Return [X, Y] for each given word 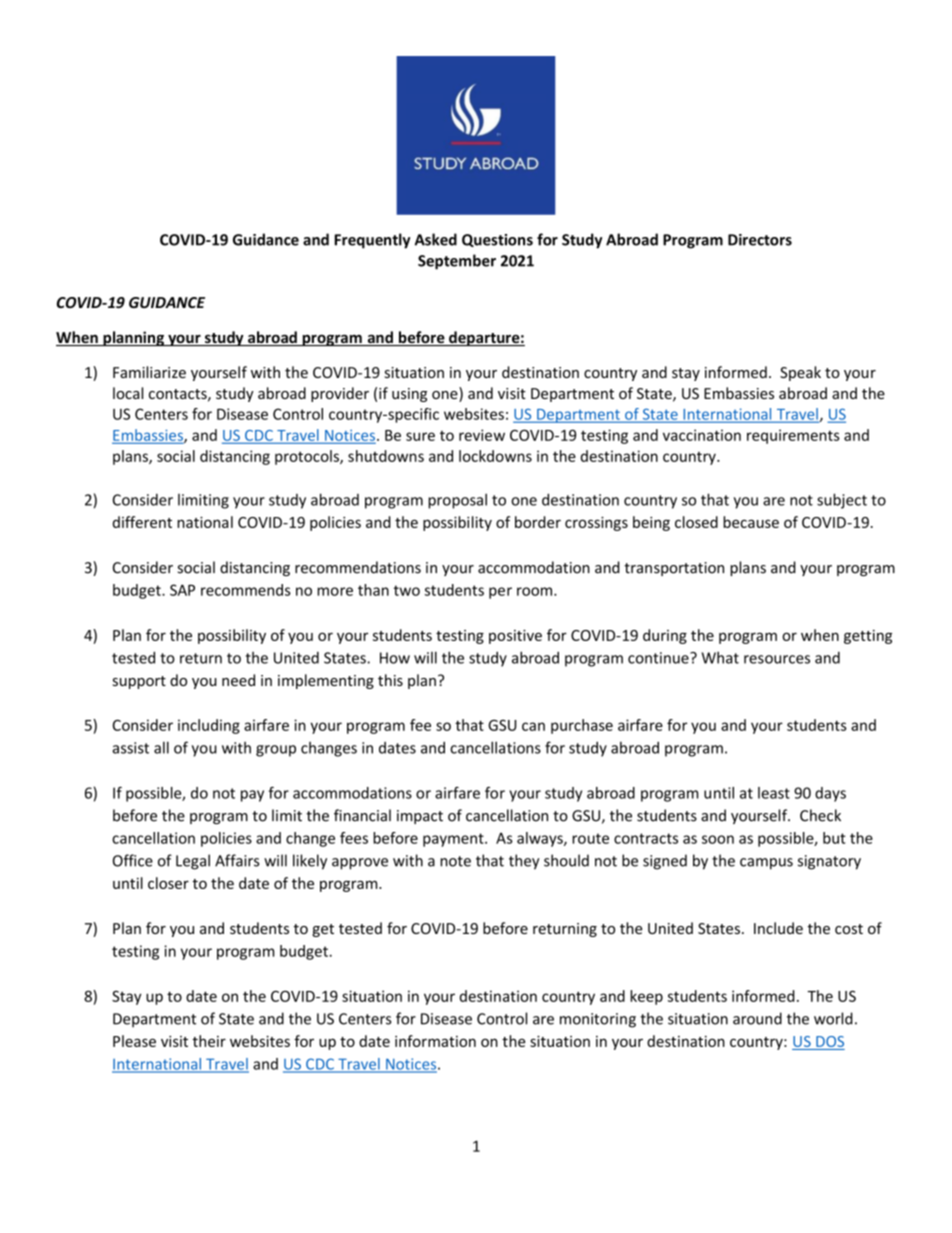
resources [777, 659]
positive [515, 637]
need [238, 680]
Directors [760, 240]
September [457, 262]
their [209, 1041]
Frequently [372, 241]
